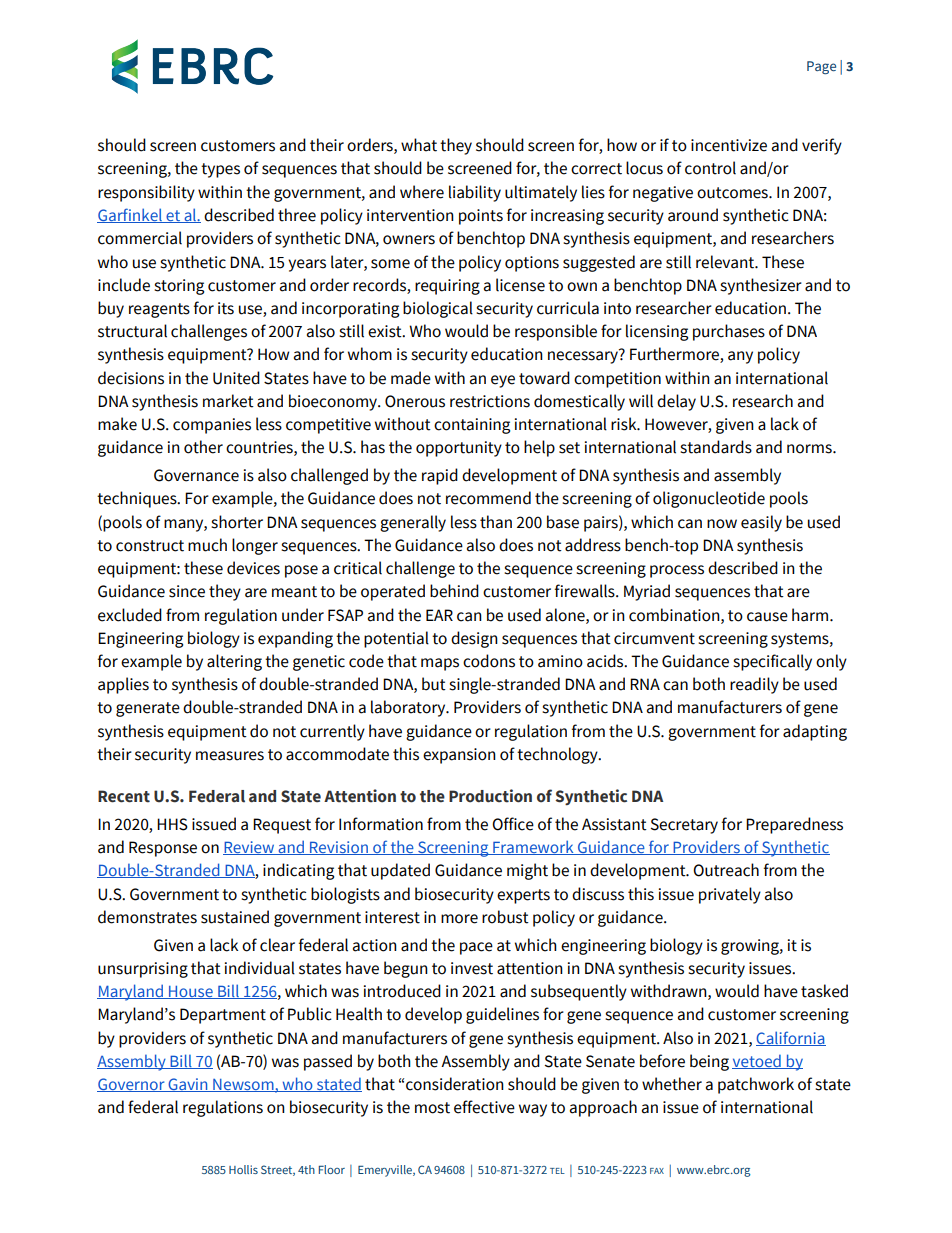  What do you see at coordinates (484, 1107) in the screenshot?
I see `effective` at bounding box center [484, 1107].
